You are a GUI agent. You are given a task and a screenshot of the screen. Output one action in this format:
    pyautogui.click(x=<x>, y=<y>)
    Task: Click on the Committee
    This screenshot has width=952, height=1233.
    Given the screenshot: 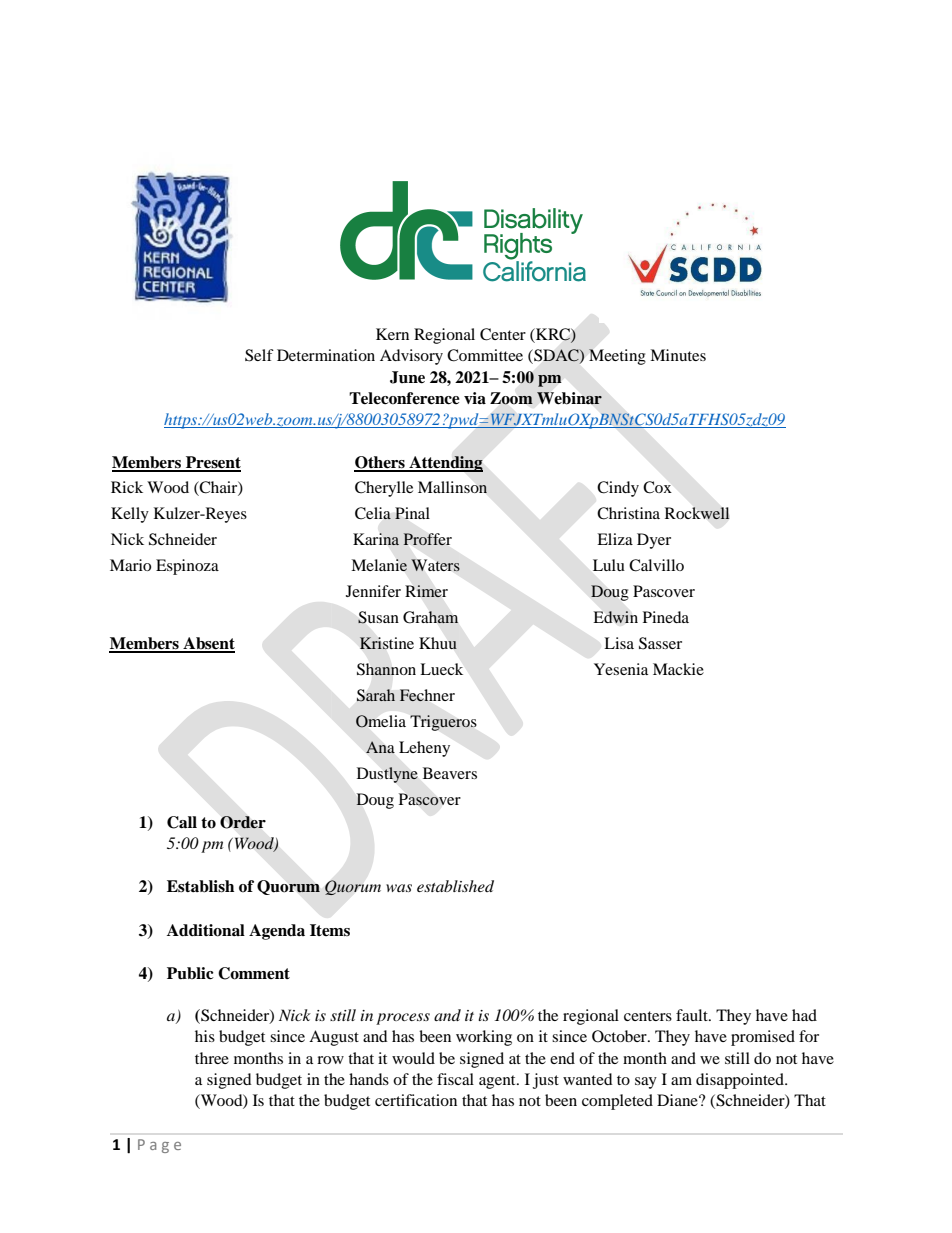 What is the action you would take?
    pyautogui.click(x=485, y=355)
